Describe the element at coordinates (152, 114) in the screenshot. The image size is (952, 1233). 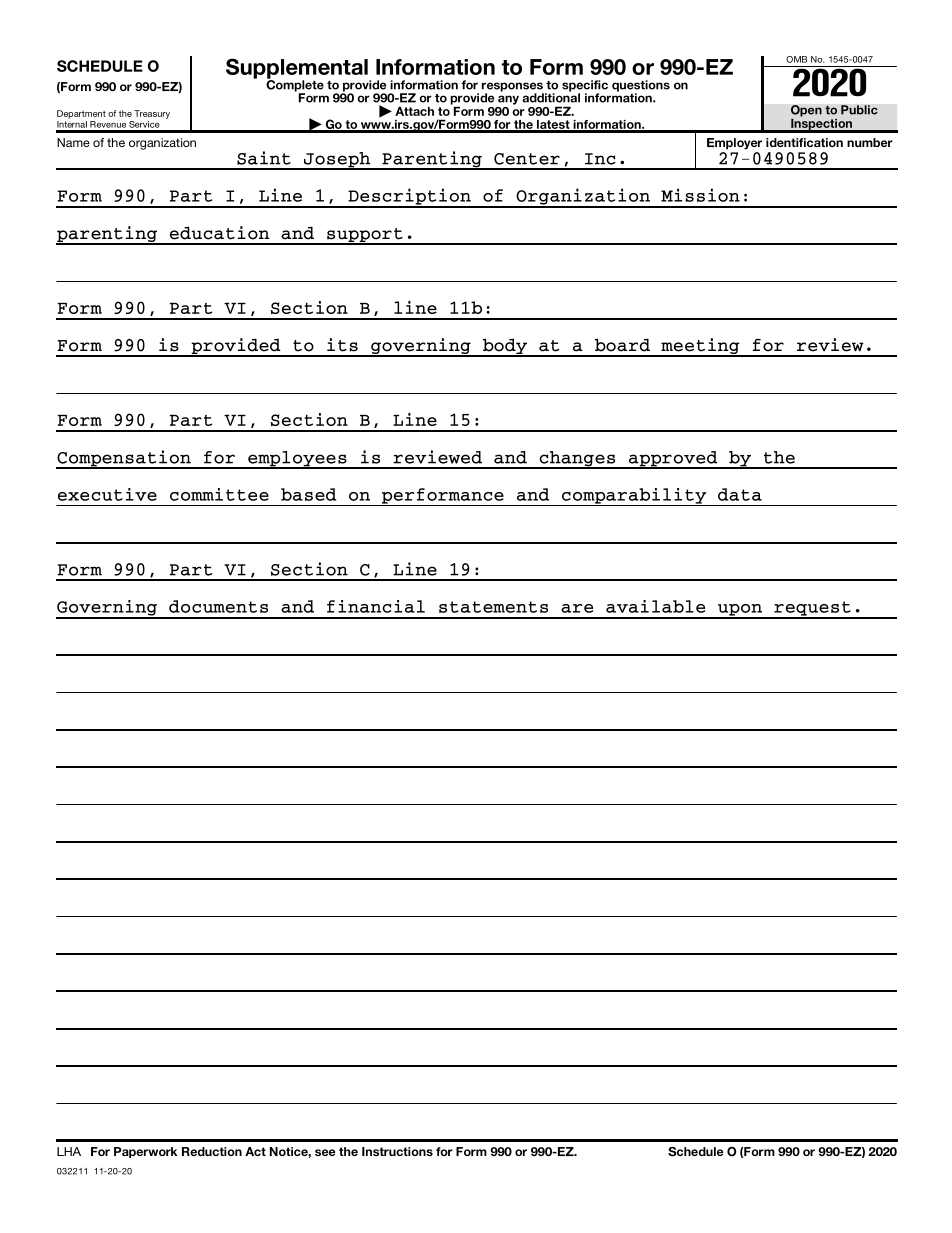
I see `Treasury` at that location.
